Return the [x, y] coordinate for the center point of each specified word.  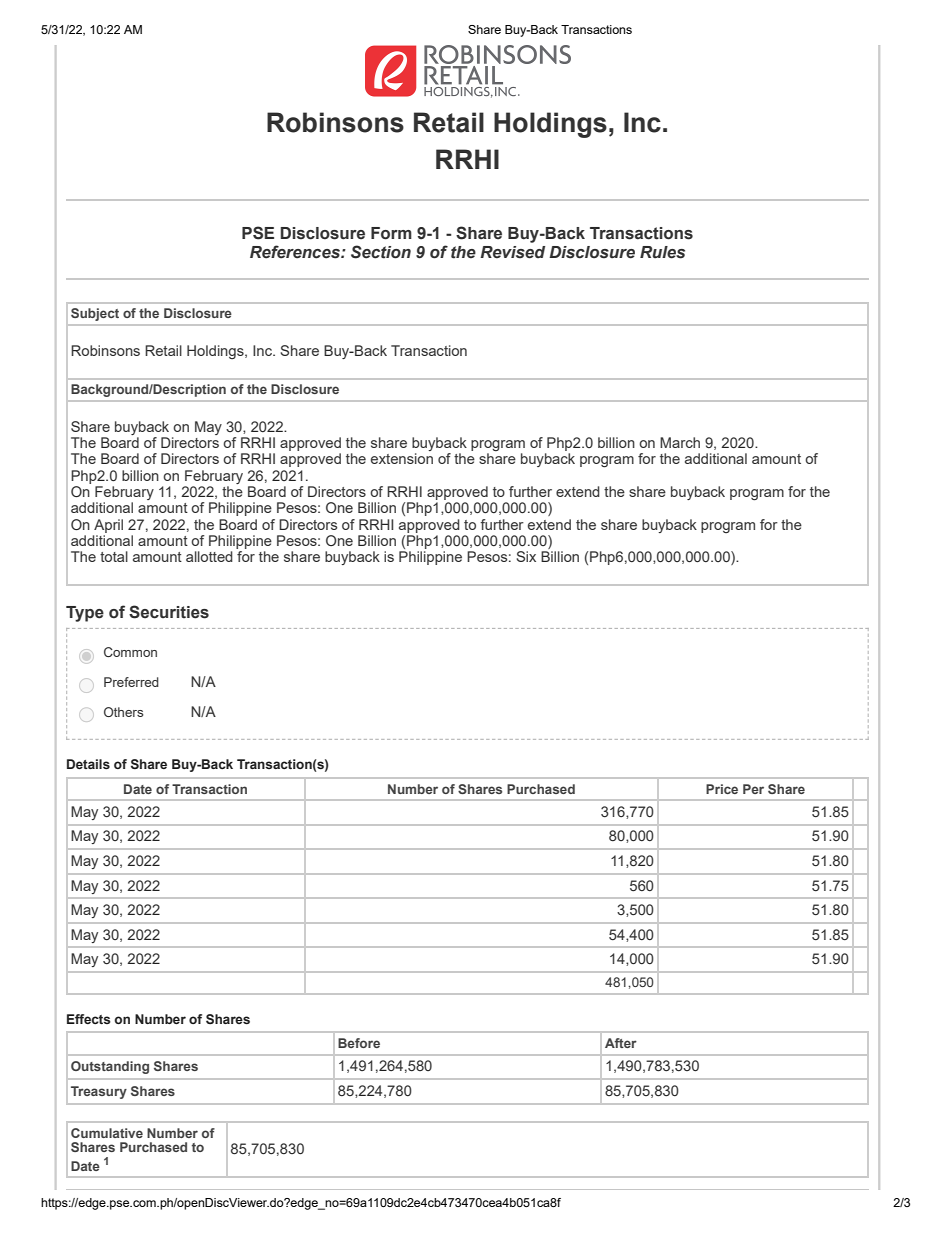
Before [359, 1043]
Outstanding [110, 1067]
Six [526, 556]
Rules [662, 252]
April [108, 526]
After [621, 1043]
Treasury [99, 1092]
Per [753, 789]
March [680, 442]
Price [722, 789]
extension [402, 458]
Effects [89, 1019]
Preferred [131, 682]
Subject [95, 314]
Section [381, 252]
